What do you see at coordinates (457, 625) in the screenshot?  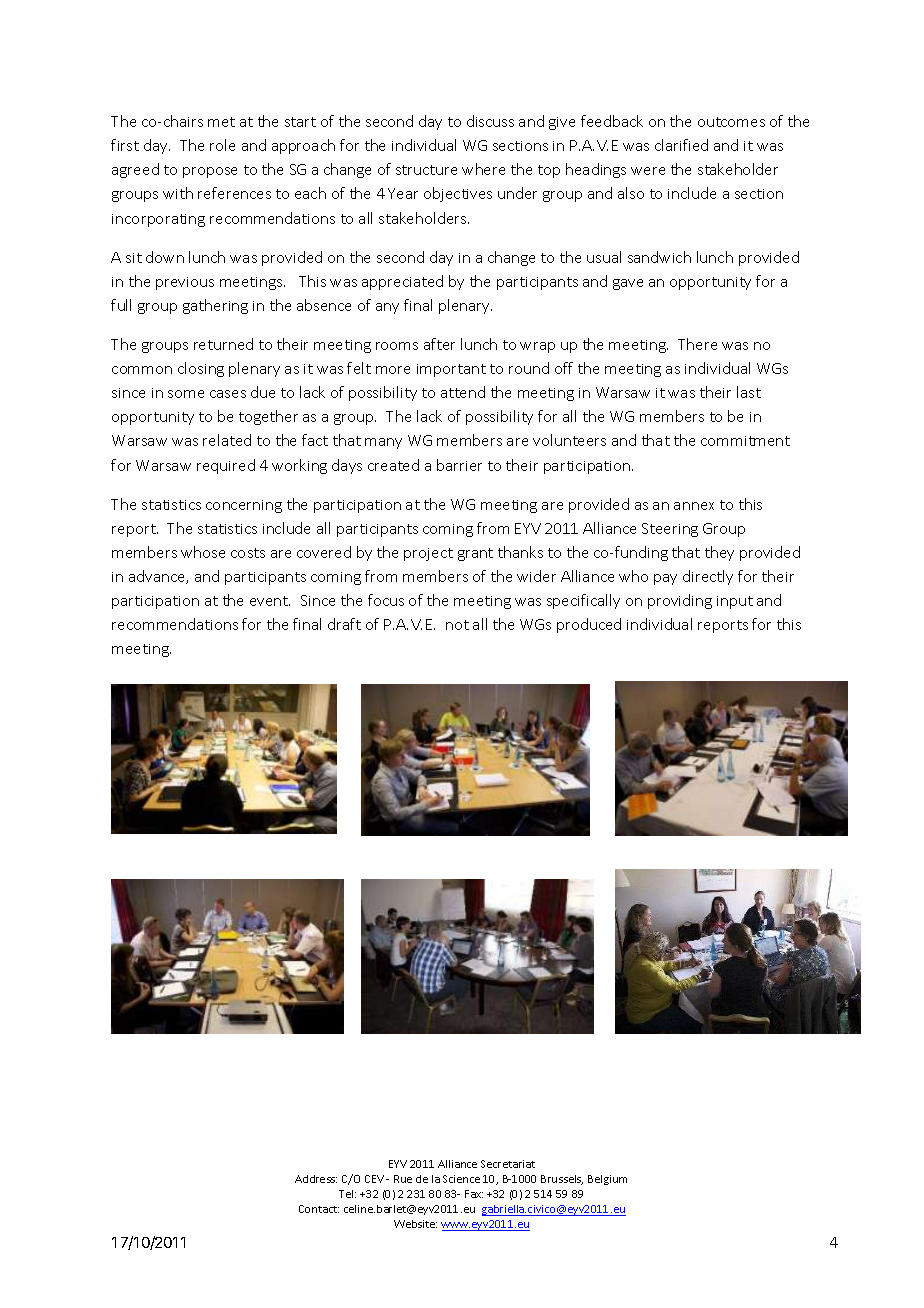 I see `not` at bounding box center [457, 625].
